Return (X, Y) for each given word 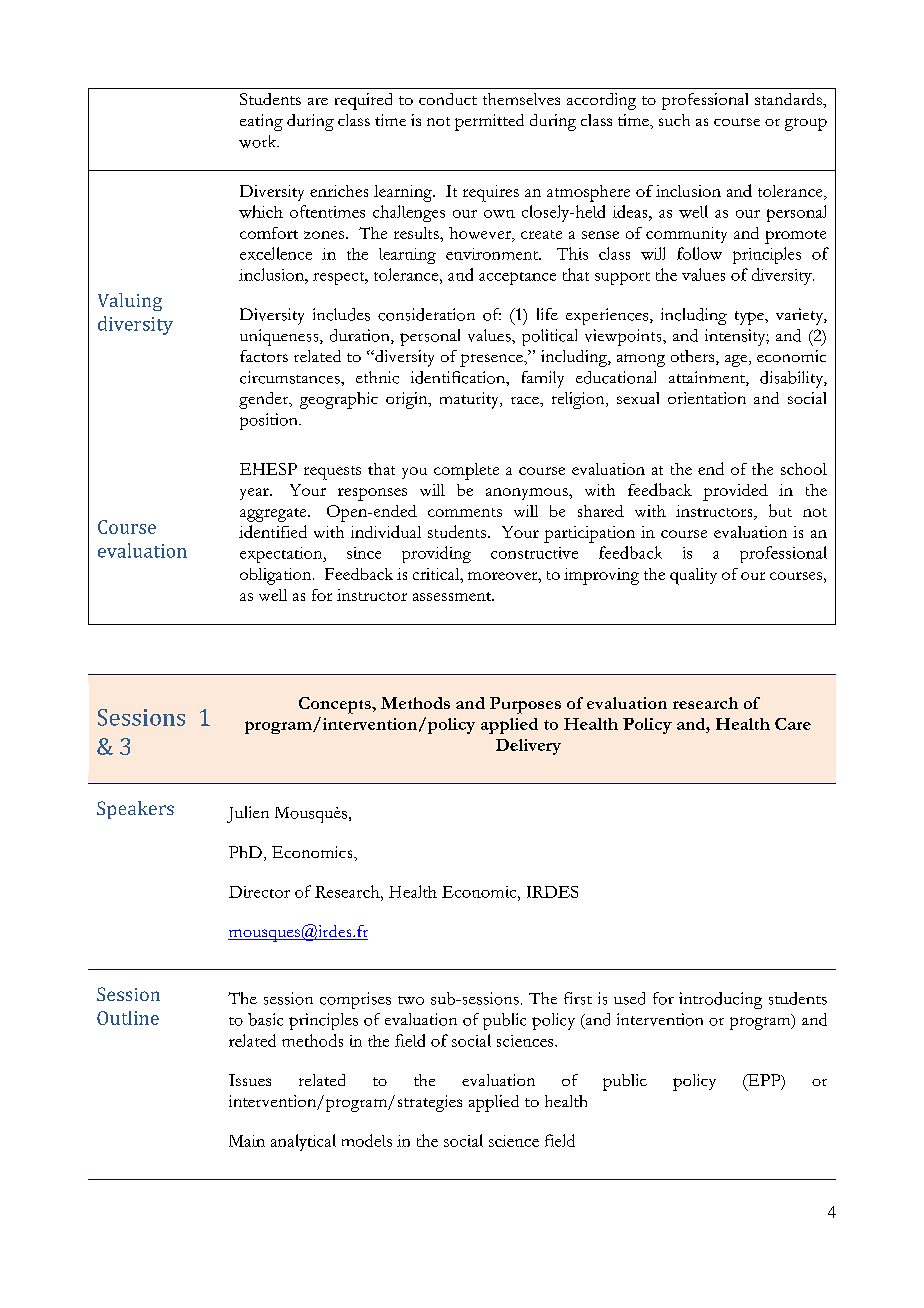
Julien (248, 814)
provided (735, 492)
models (367, 1140)
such (674, 120)
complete (466, 471)
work (259, 141)
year (255, 494)
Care (793, 724)
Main (247, 1141)
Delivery (528, 747)
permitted (489, 122)
